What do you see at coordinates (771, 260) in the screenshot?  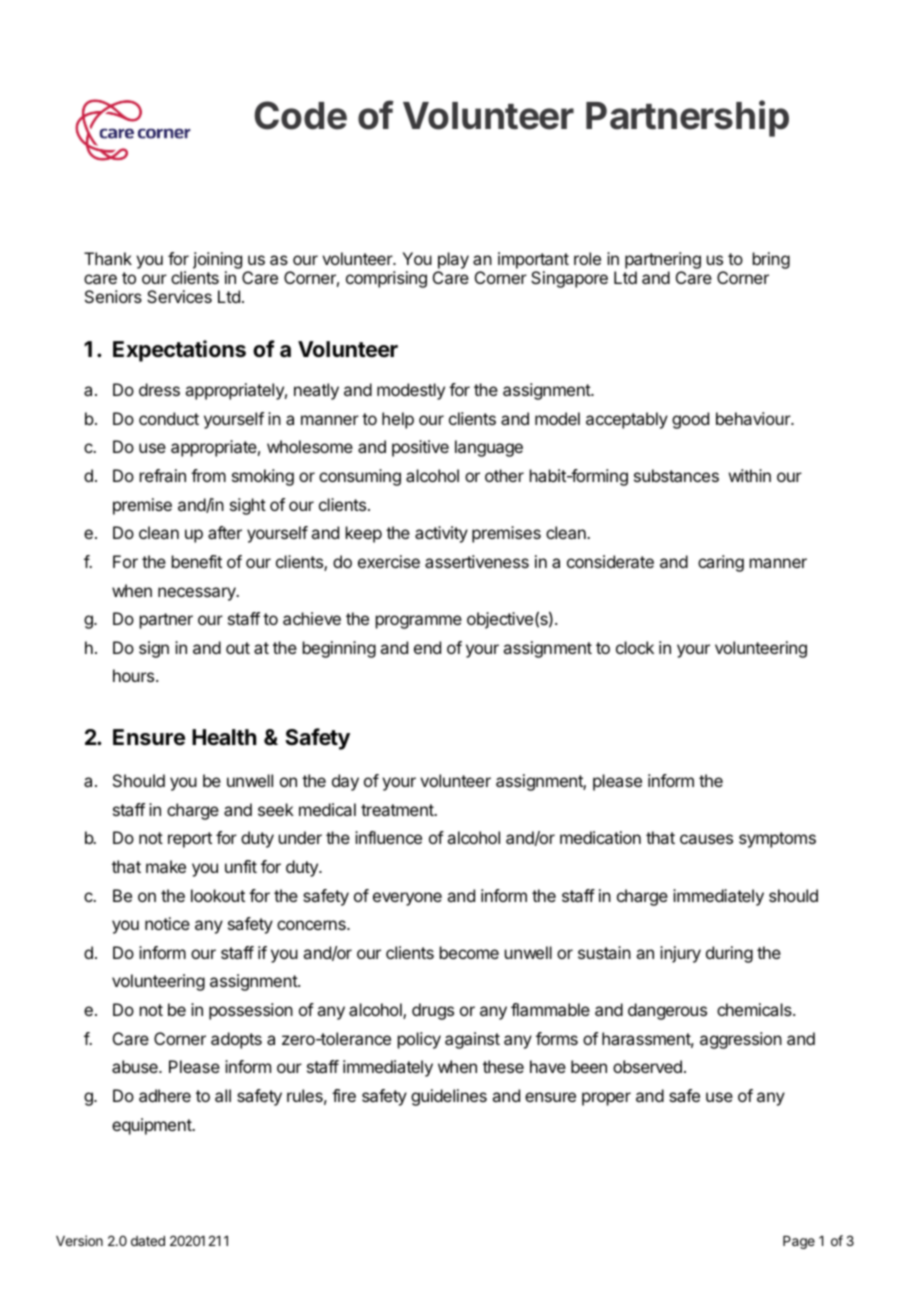 I see `bring` at bounding box center [771, 260].
